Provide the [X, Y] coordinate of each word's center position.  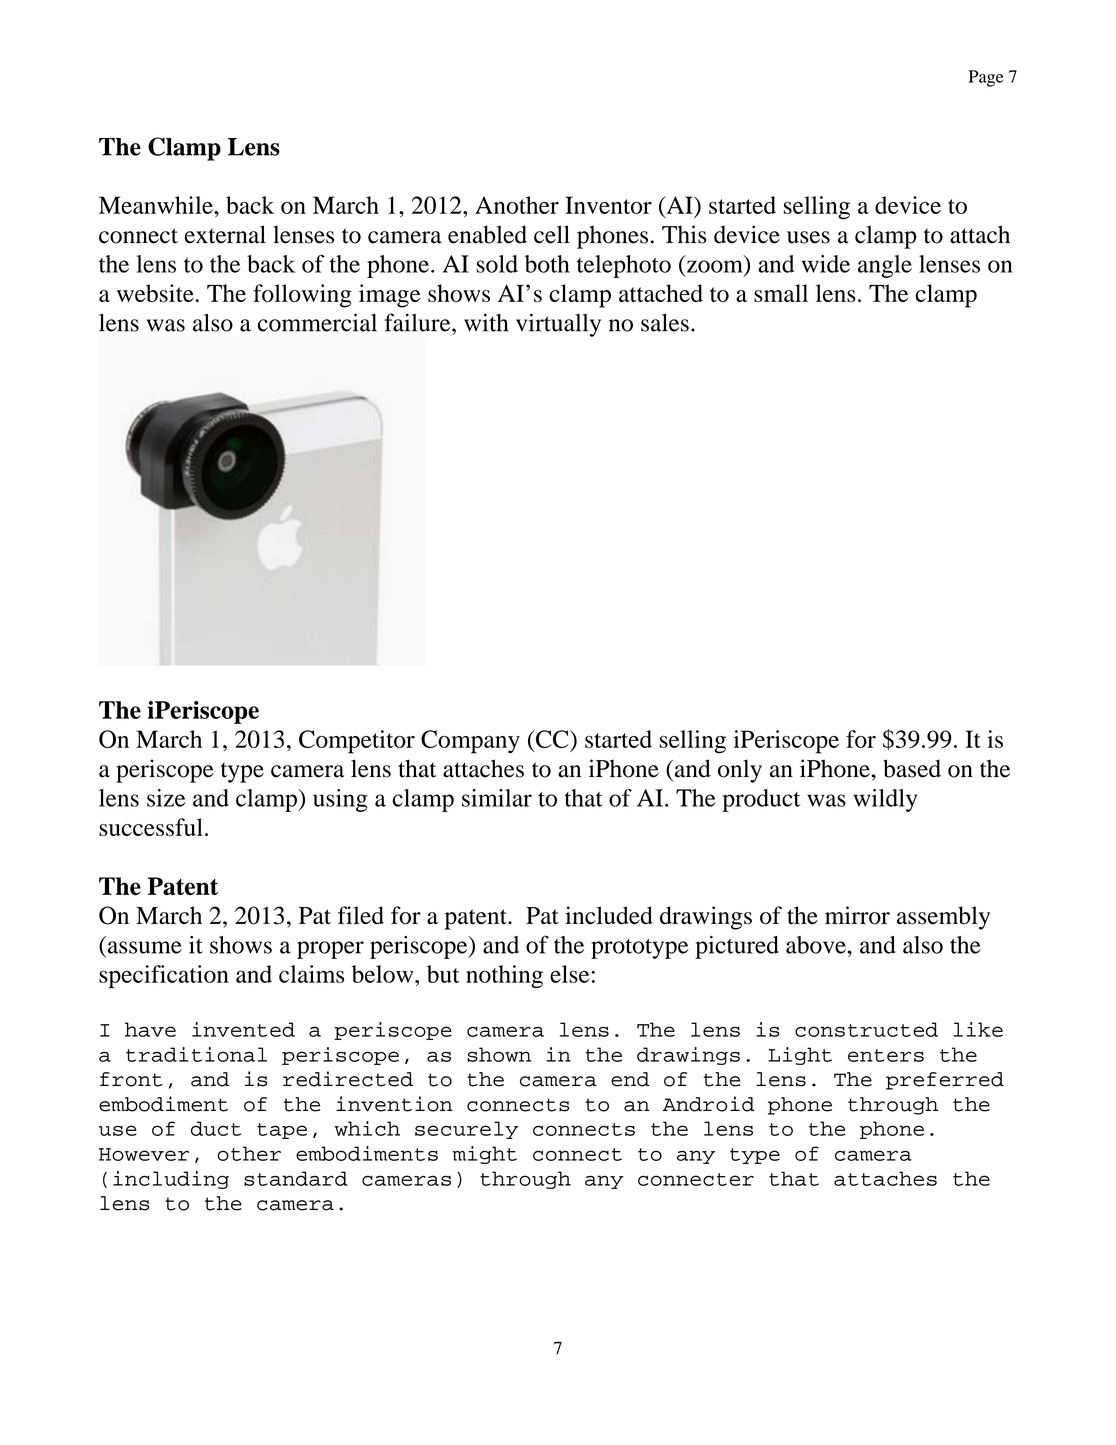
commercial [317, 322]
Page [986, 78]
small [781, 293]
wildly [885, 800]
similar [497, 798]
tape [282, 1131]
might [485, 1155]
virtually [558, 325]
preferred [945, 1081]
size [166, 798]
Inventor [608, 205]
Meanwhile [157, 205]
